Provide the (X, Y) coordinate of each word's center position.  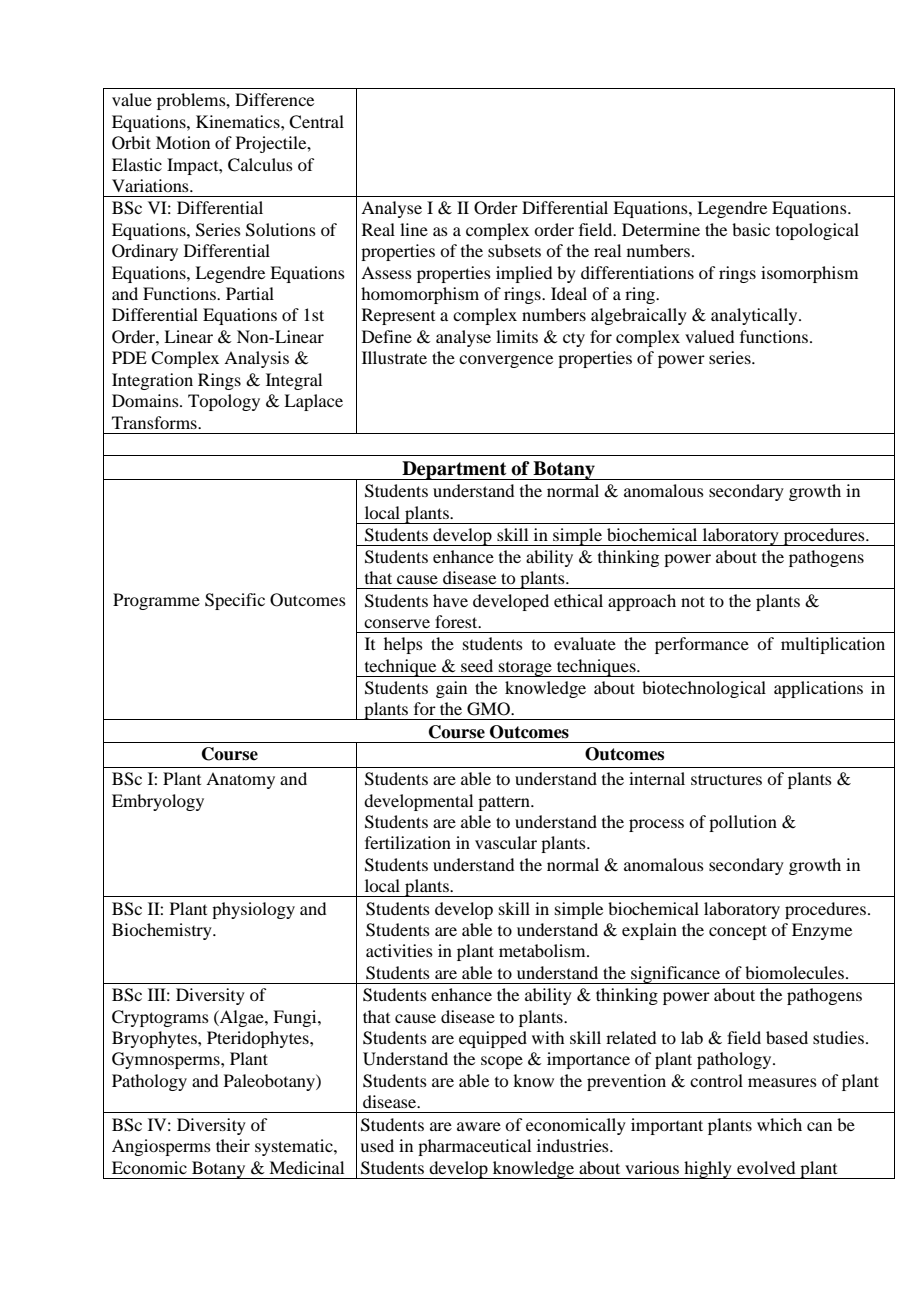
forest (457, 621)
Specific (235, 601)
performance (702, 645)
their (233, 1145)
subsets (514, 250)
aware (479, 1126)
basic (751, 229)
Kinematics (239, 121)
